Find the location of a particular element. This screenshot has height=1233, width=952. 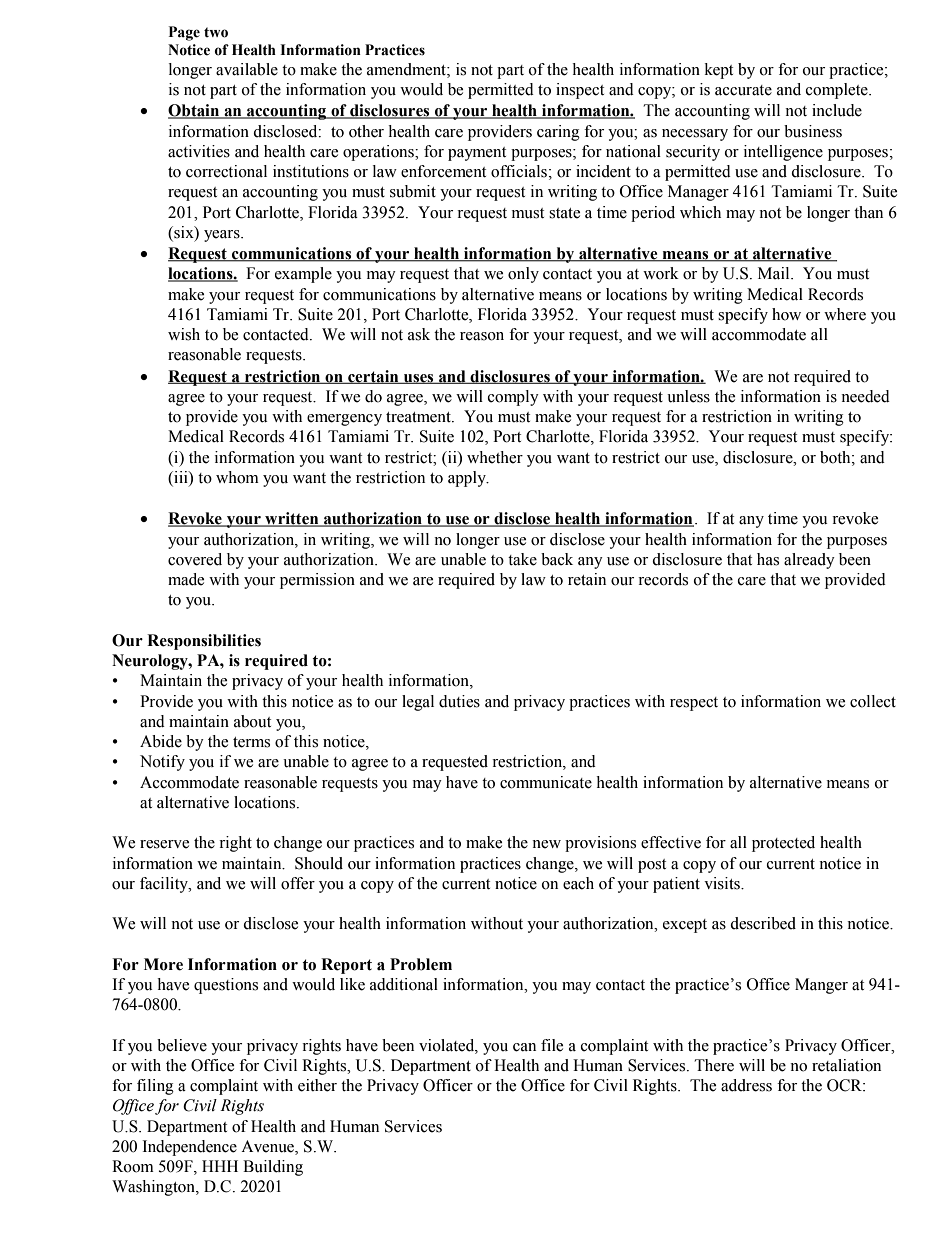

available is located at coordinates (247, 69).
